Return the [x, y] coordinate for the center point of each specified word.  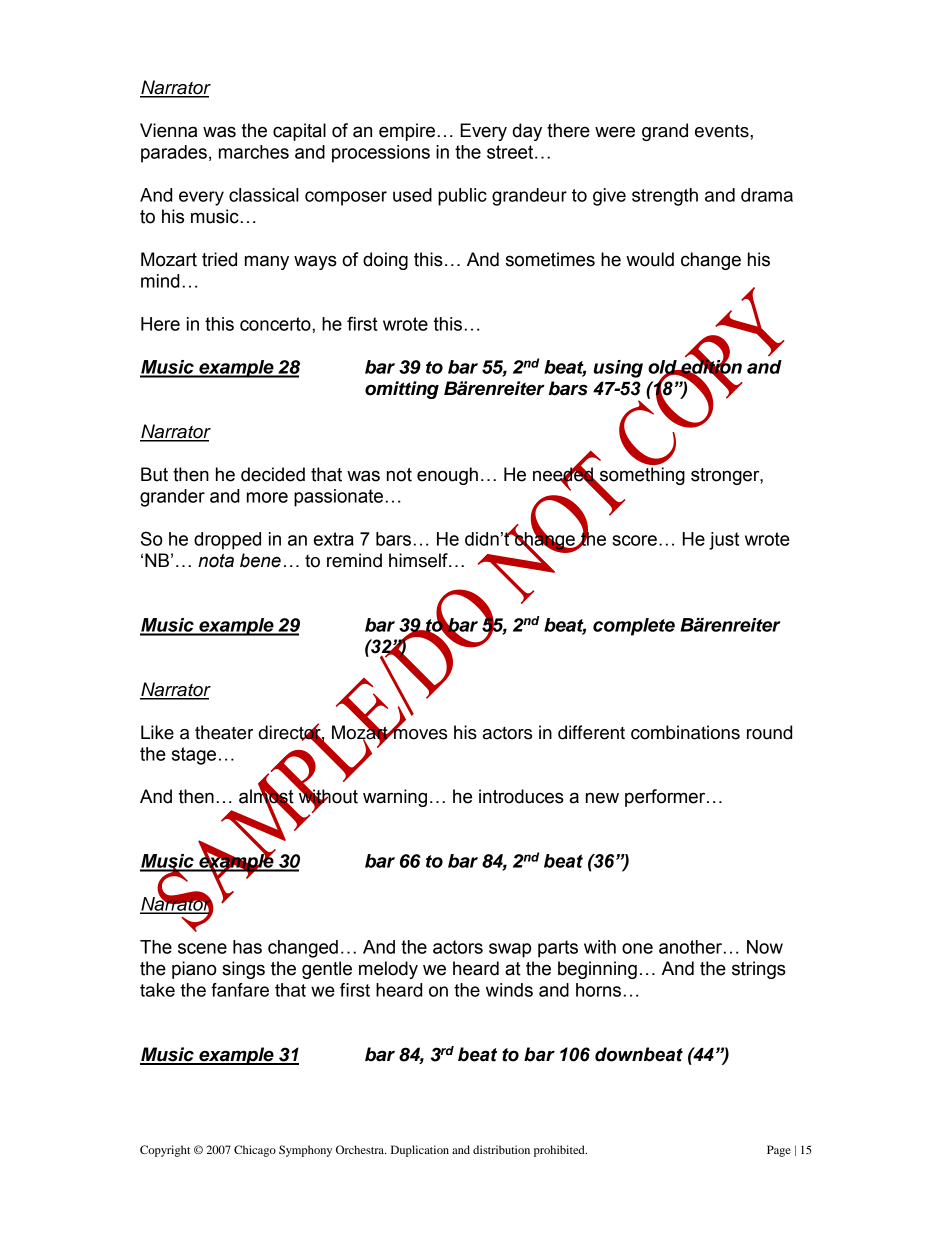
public [462, 197]
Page [779, 1151]
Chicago [255, 1151]
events [723, 131]
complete [634, 627]
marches [254, 152]
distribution [501, 1149]
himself [419, 560]
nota [216, 561]
